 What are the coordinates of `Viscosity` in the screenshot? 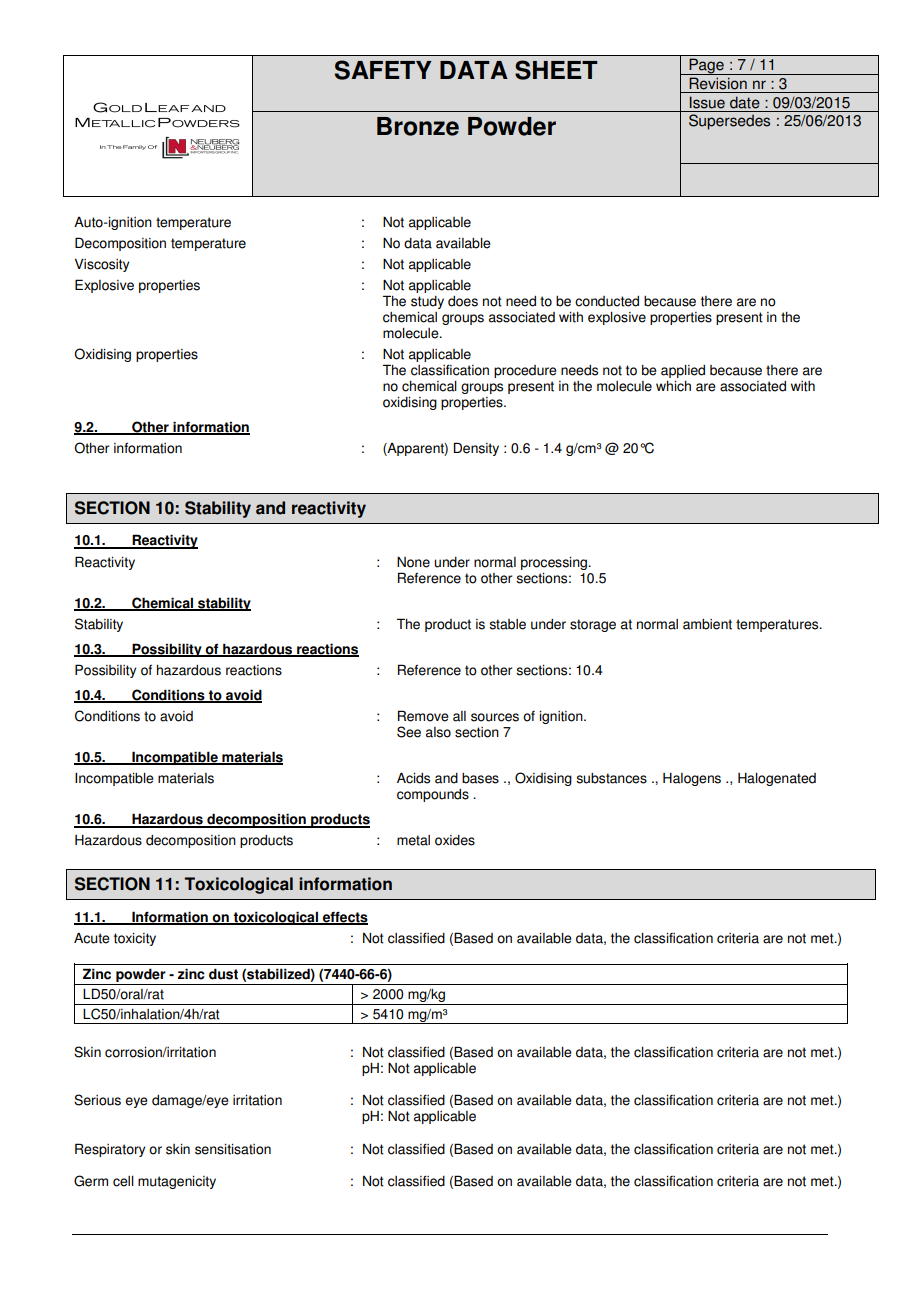 It's located at (102, 265).
